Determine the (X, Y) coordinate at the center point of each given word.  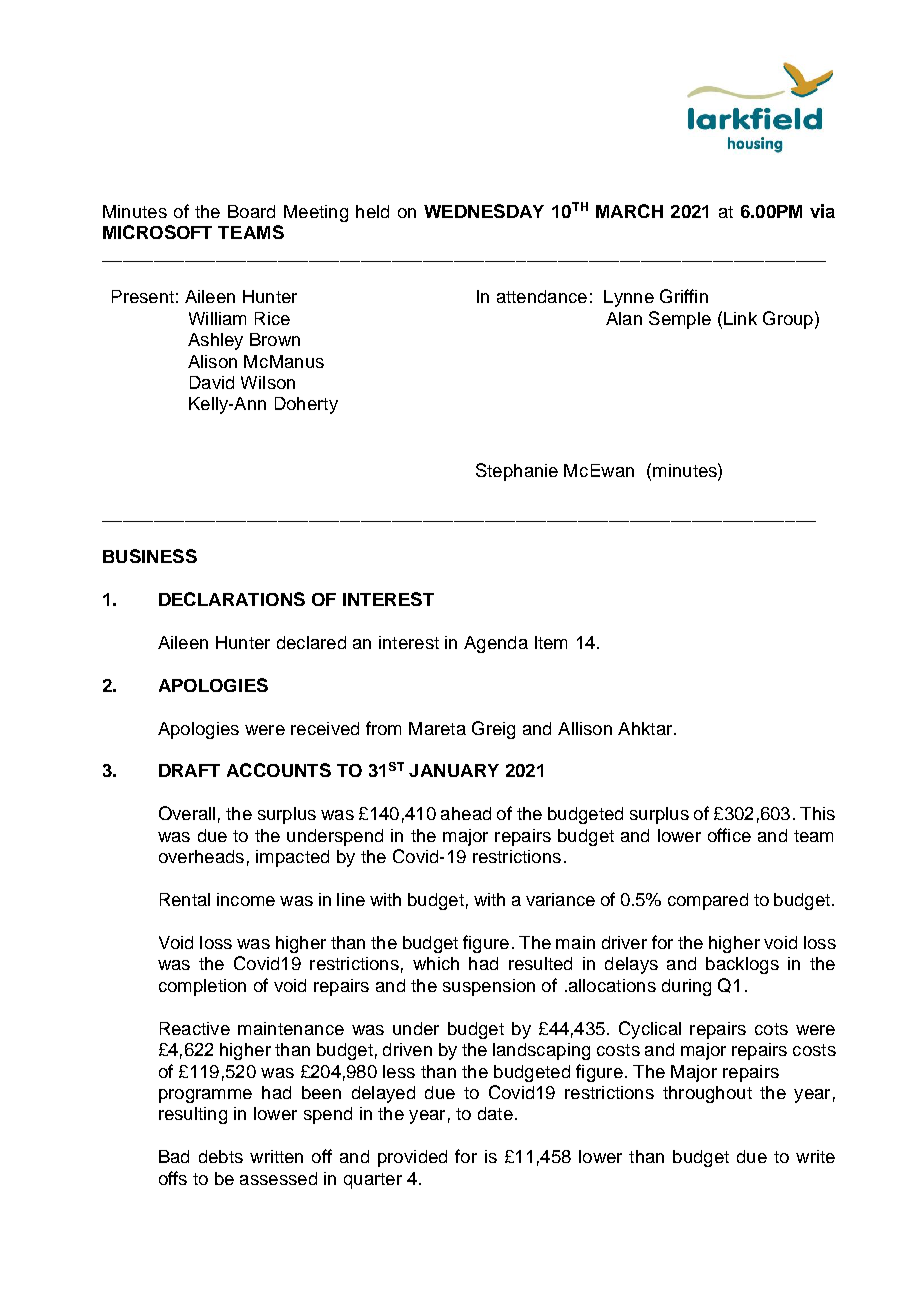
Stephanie (517, 472)
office (729, 835)
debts (221, 1156)
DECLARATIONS (232, 599)
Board (251, 211)
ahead (466, 813)
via (822, 211)
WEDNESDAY (484, 211)
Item (551, 642)
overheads (201, 856)
